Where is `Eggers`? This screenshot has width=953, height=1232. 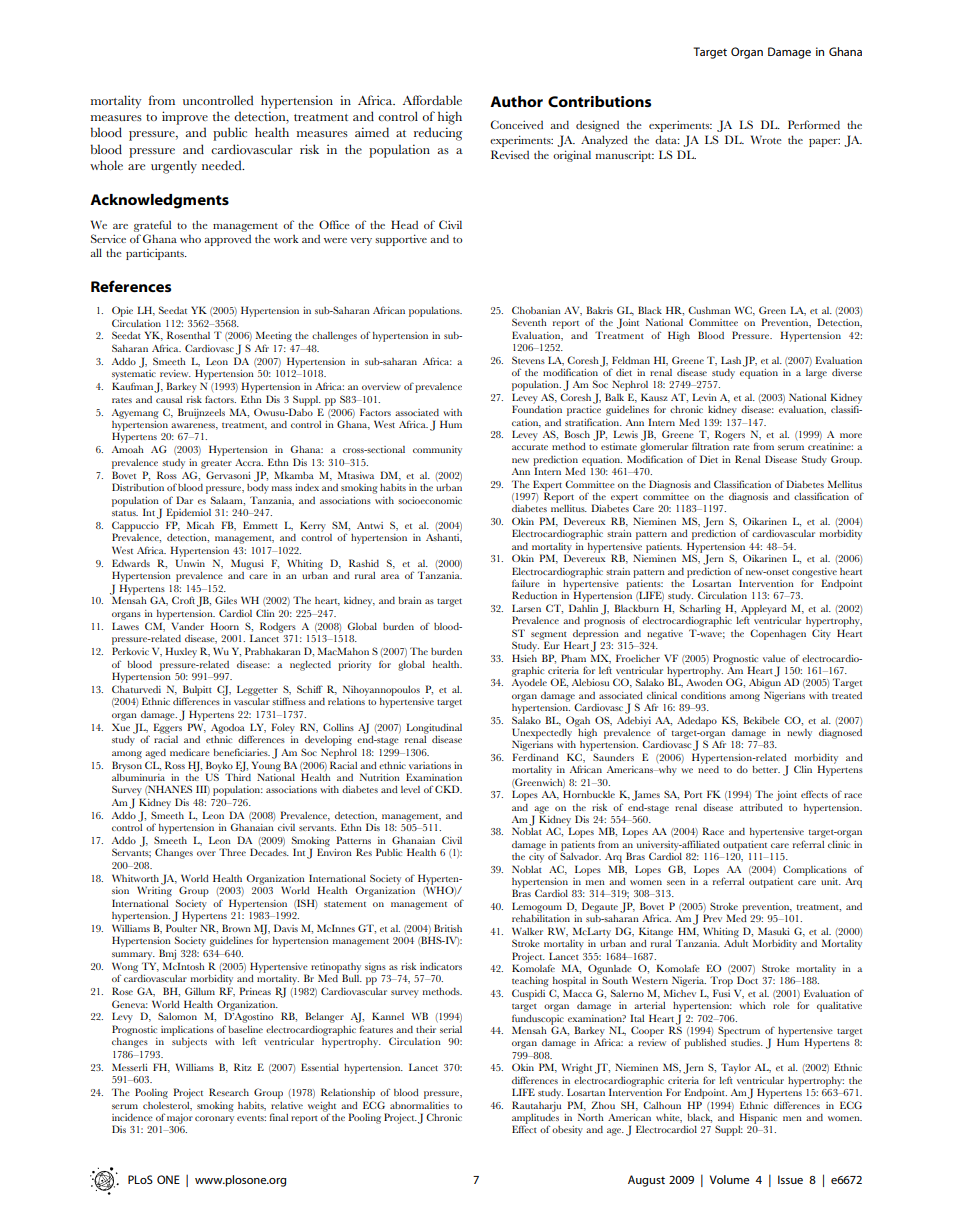
Eggers is located at coordinates (167, 728).
